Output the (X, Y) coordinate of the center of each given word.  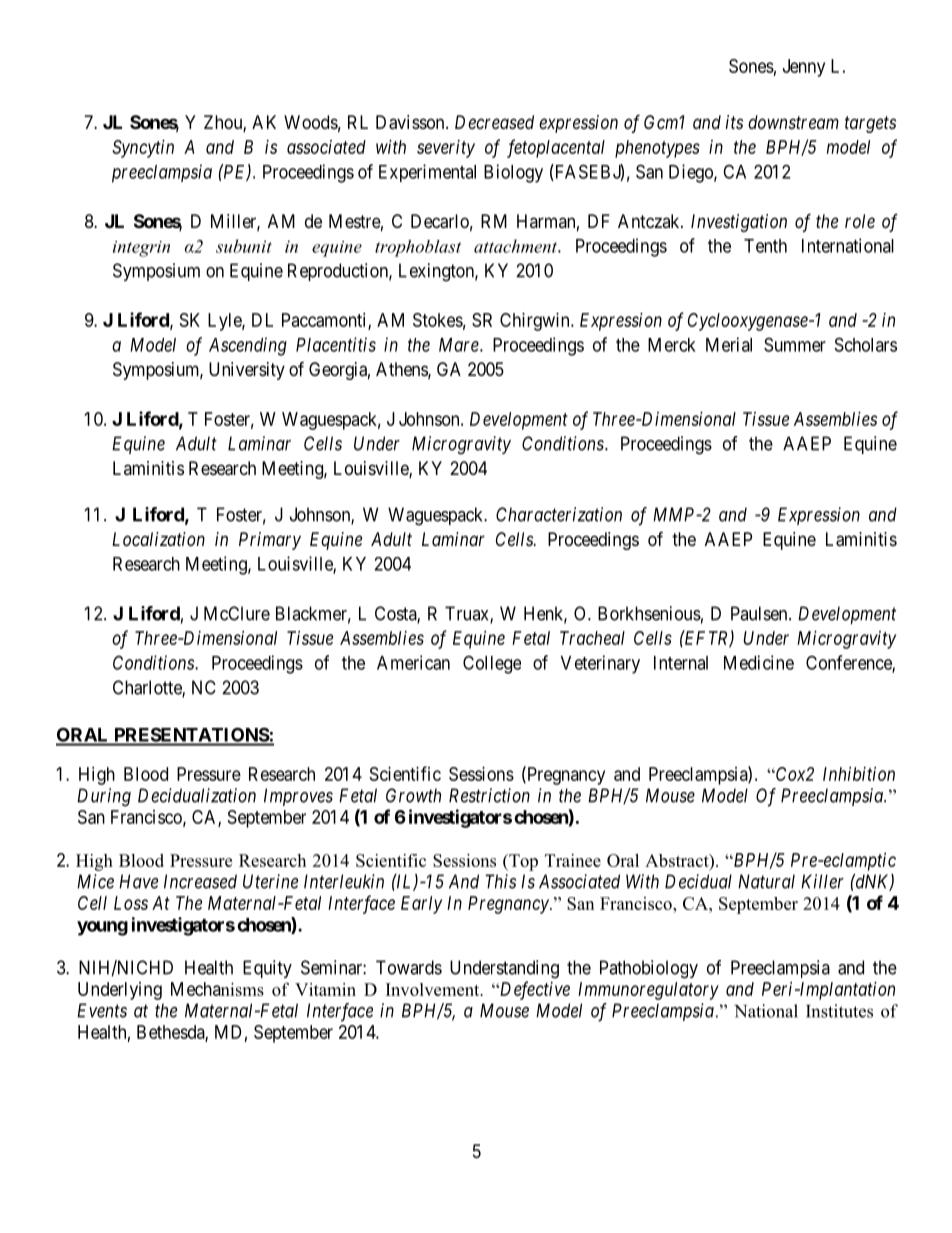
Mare (460, 345)
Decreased (494, 122)
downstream (793, 122)
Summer (795, 344)
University (247, 371)
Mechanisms (217, 989)
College (492, 664)
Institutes (839, 1011)
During (104, 797)
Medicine (759, 662)
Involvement (434, 989)
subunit (244, 246)
